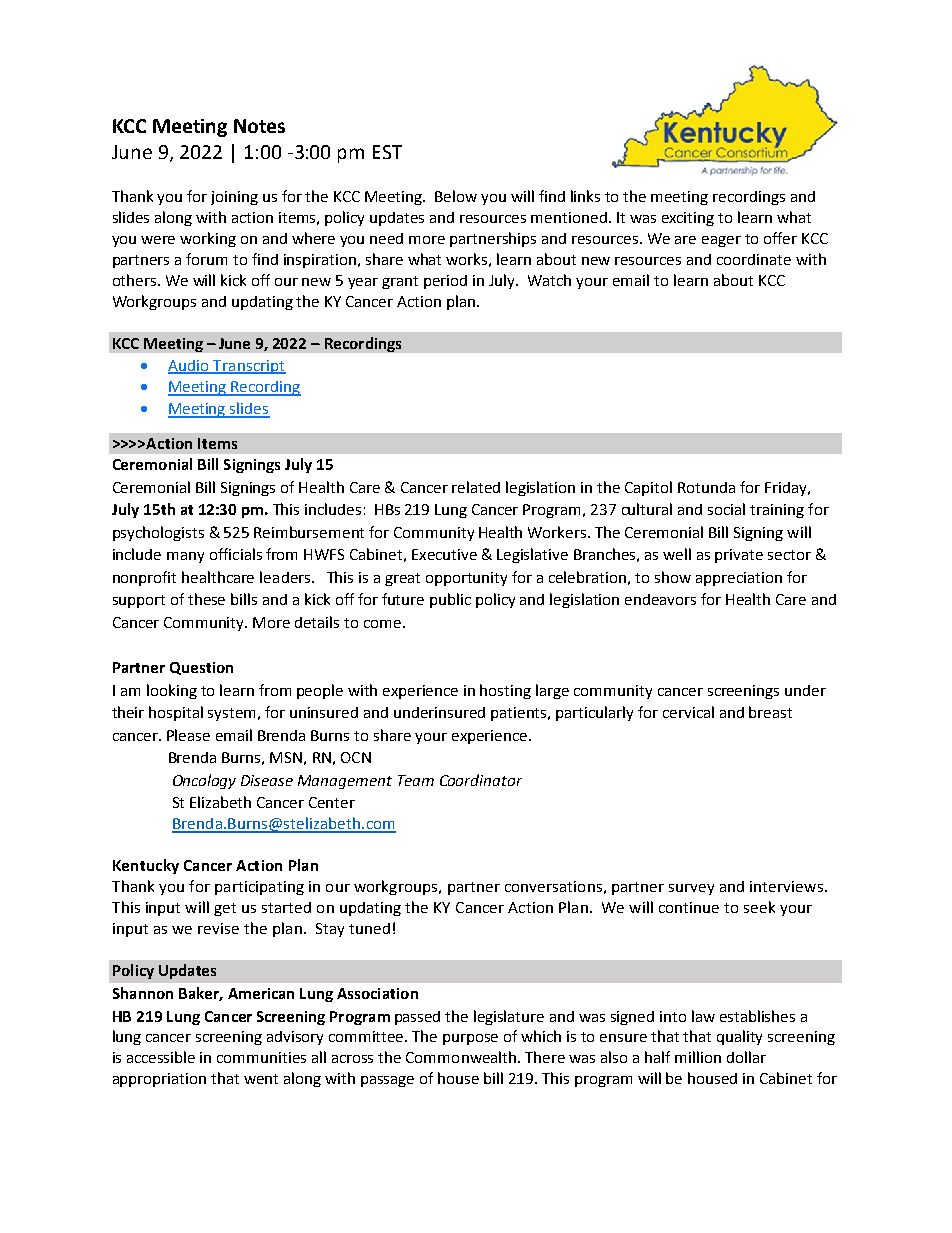 This page has height=1233, width=952. I want to click on exciting, so click(688, 219).
